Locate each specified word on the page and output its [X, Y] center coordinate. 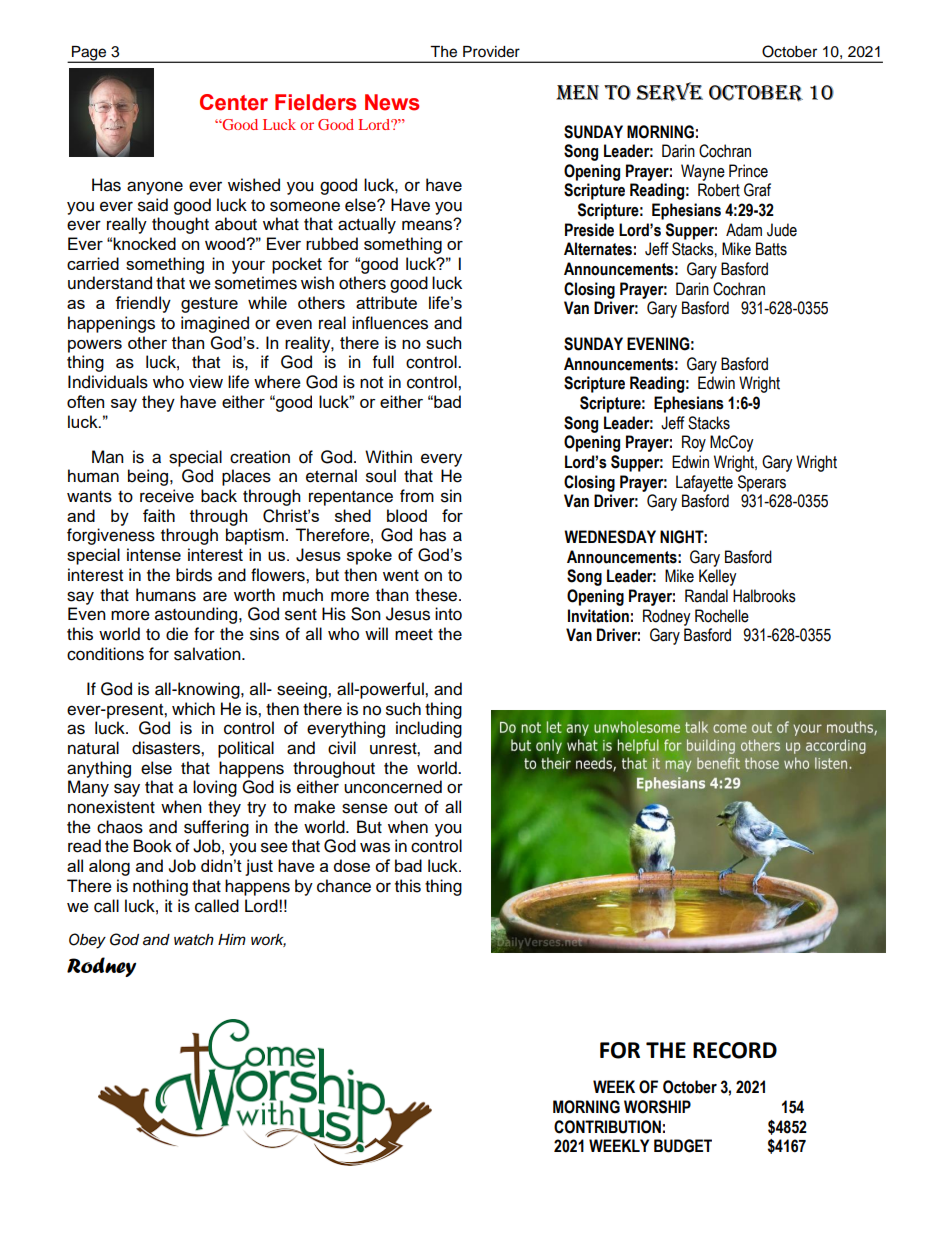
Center [234, 102]
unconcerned [393, 787]
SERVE [669, 92]
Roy [694, 443]
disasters [167, 748]
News [392, 102]
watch [194, 940]
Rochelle [722, 616]
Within [388, 456]
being [149, 477]
